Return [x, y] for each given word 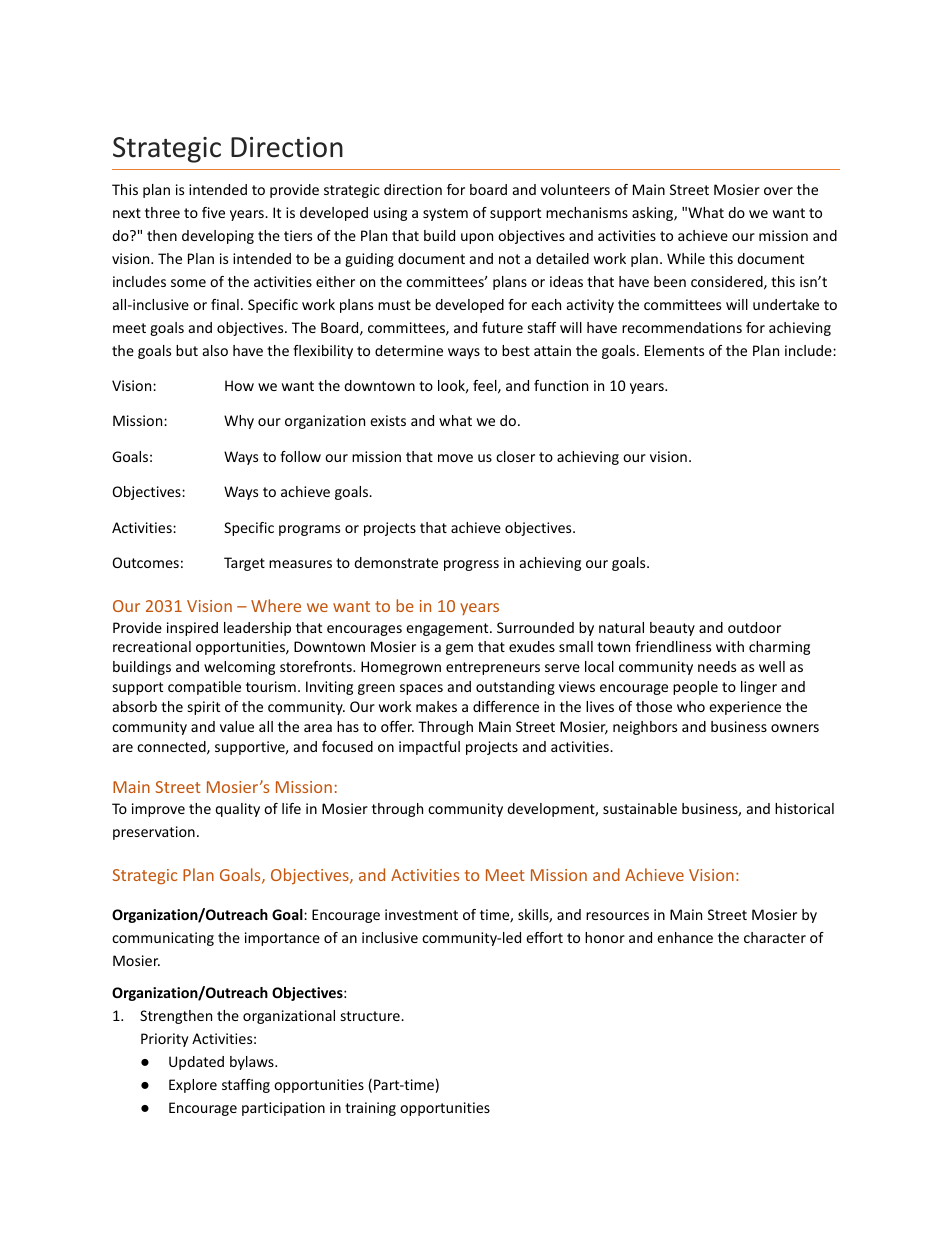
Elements [674, 350]
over [778, 191]
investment [421, 914]
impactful [429, 748]
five [213, 212]
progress [471, 565]
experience [745, 708]
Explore [193, 1086]
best [516, 350]
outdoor [754, 627]
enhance [685, 937]
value [237, 726]
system [445, 214]
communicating [163, 939]
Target [244, 564]
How [239, 385]
